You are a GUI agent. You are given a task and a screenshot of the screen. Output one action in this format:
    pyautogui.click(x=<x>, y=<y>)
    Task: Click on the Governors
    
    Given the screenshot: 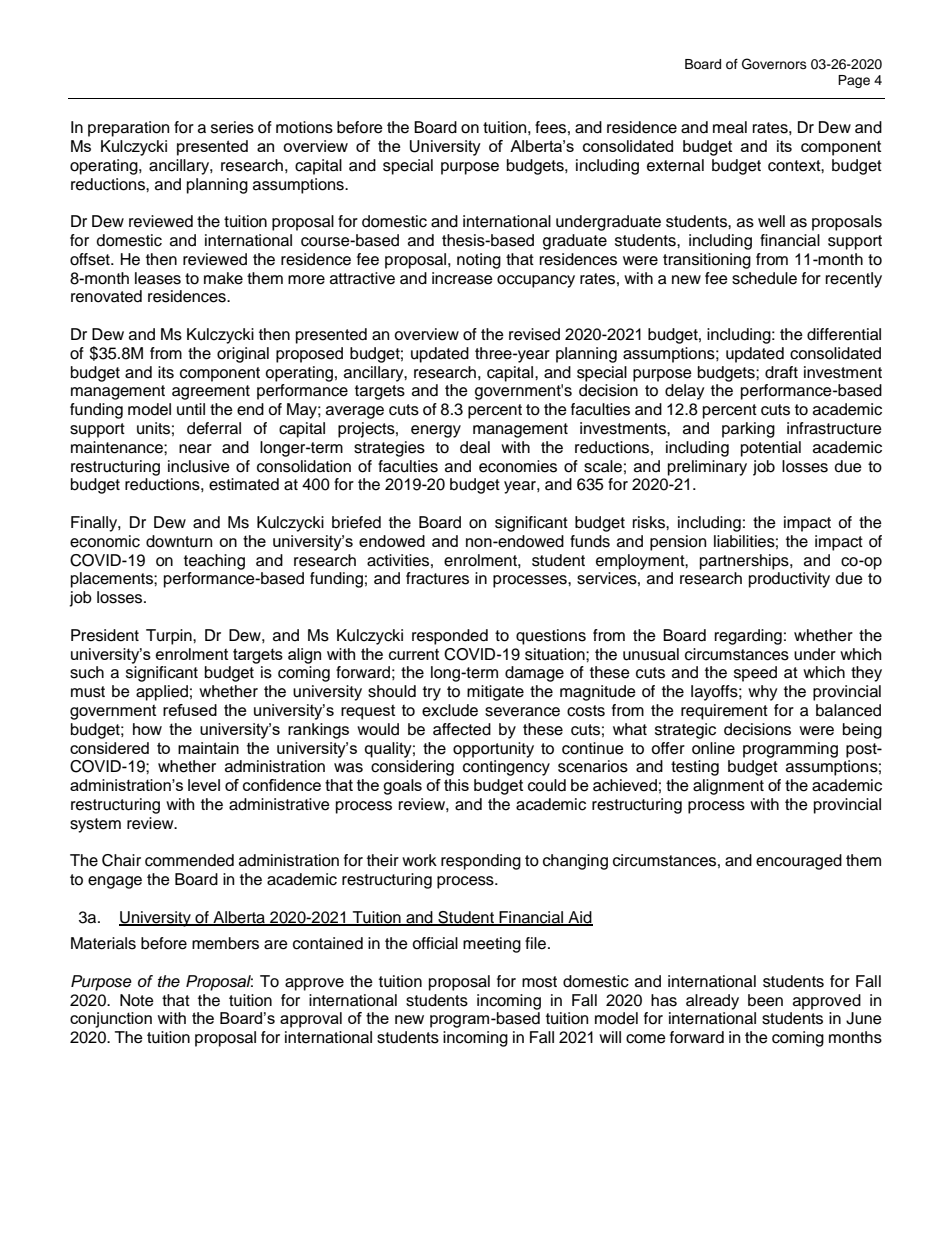 What is the action you would take?
    pyautogui.click(x=774, y=64)
